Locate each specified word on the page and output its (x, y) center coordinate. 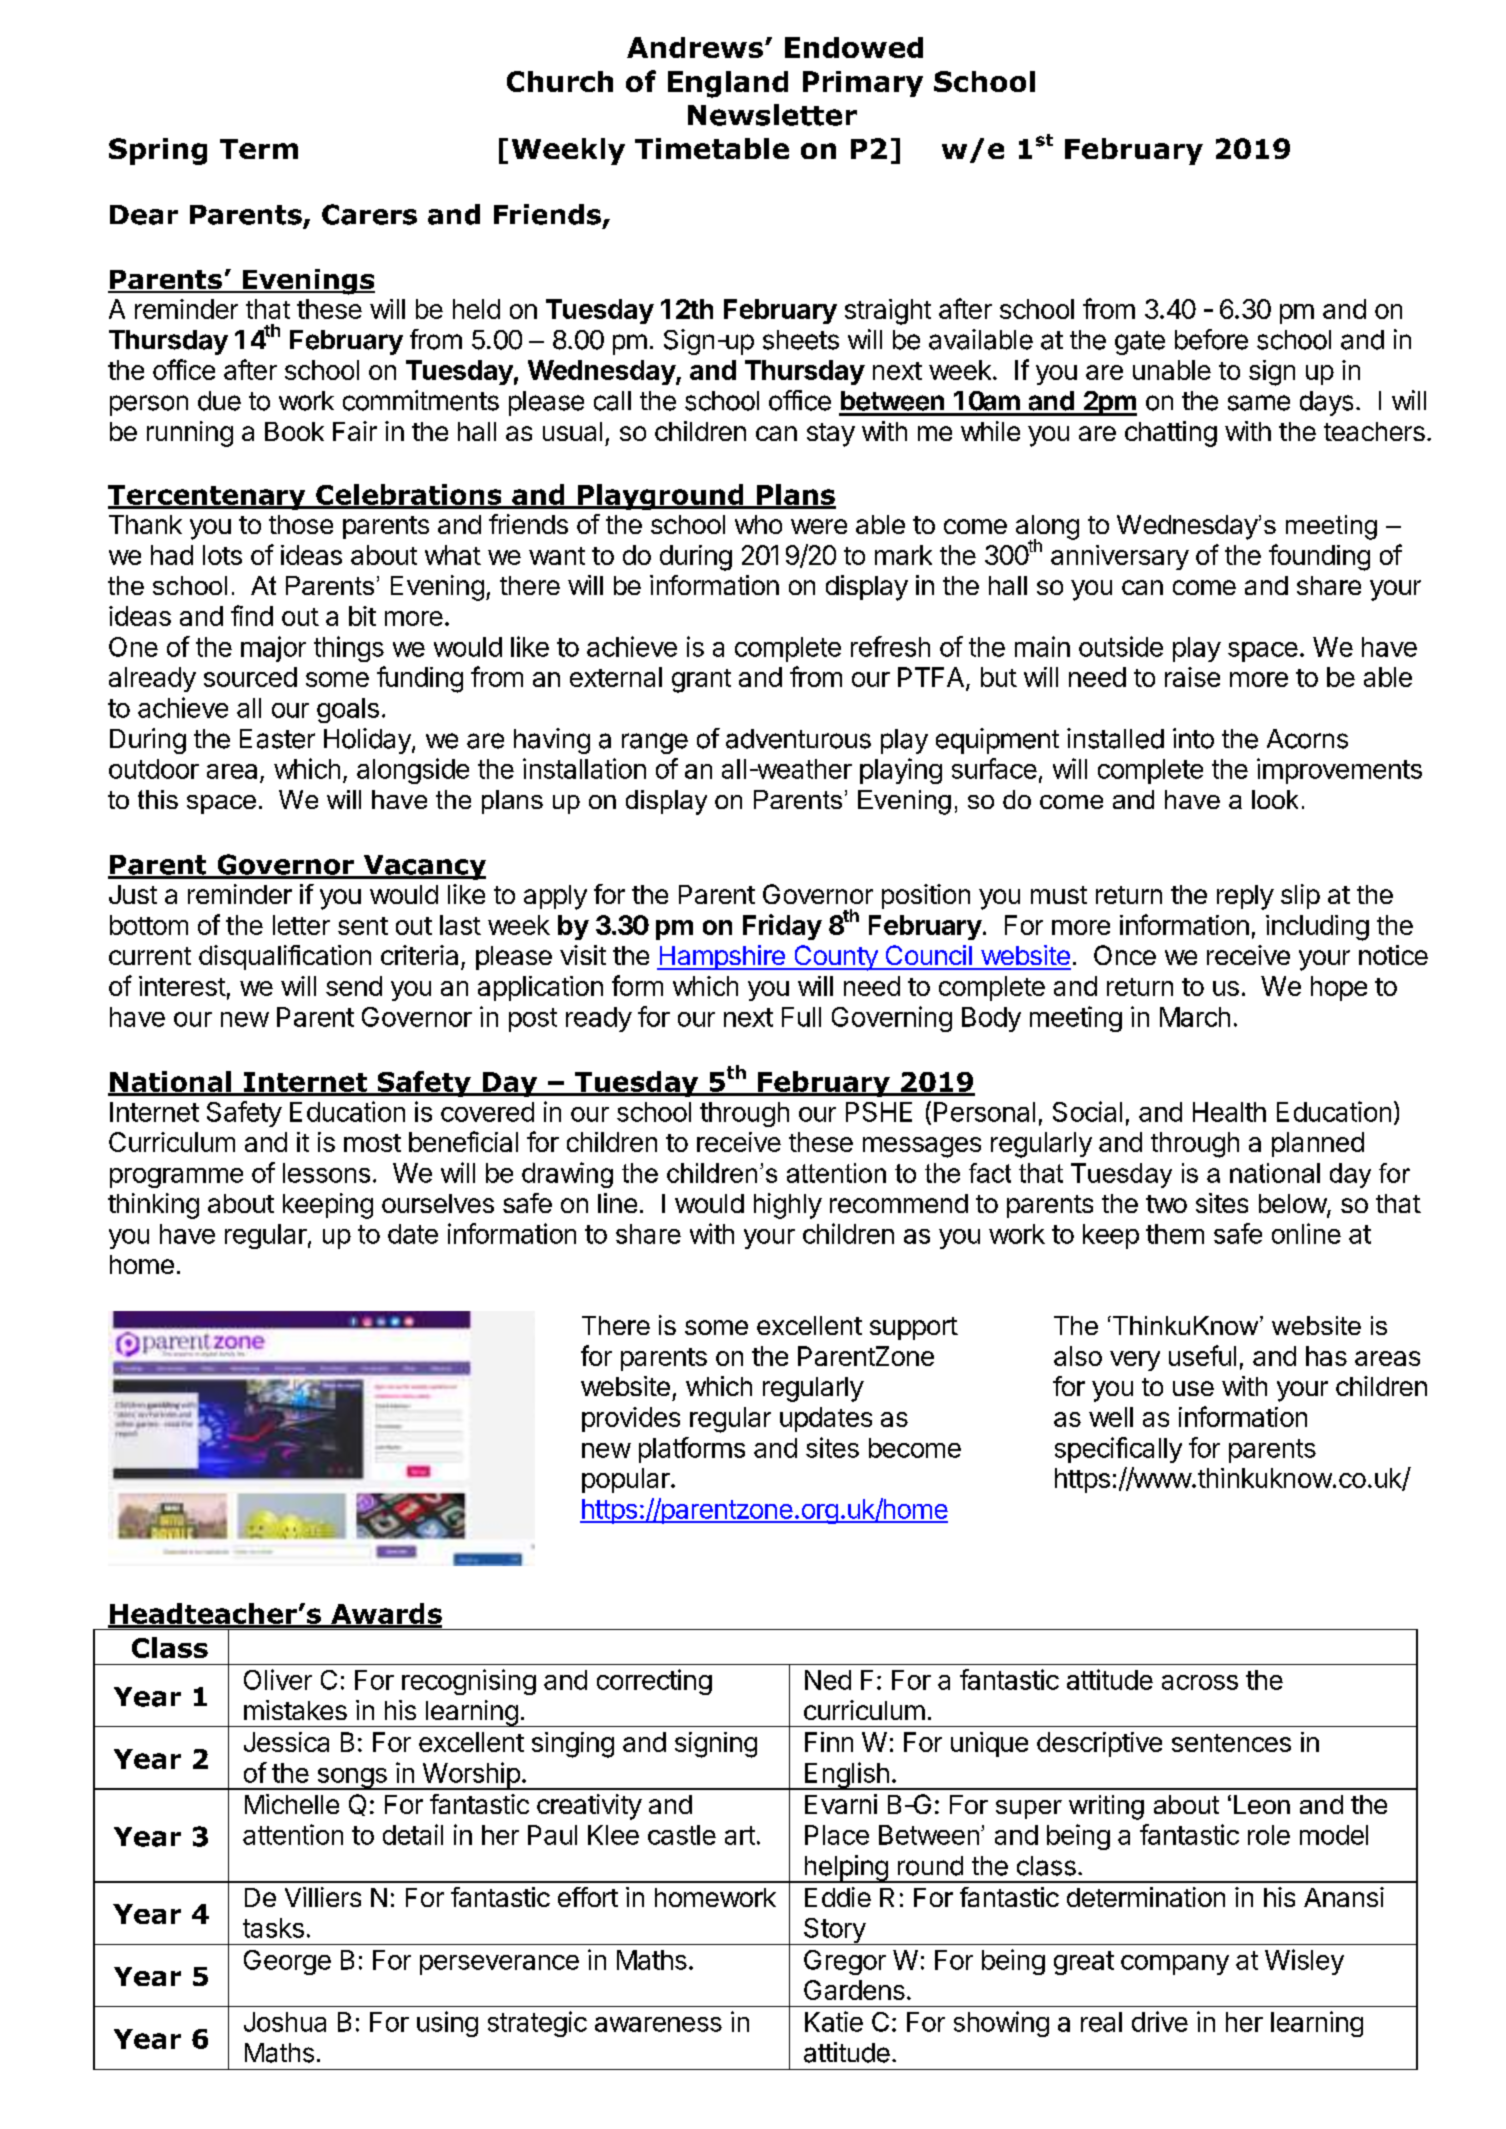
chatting (1171, 434)
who (758, 524)
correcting (654, 1682)
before (1211, 339)
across (1200, 1682)
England (728, 84)
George (287, 1962)
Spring (158, 151)
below (1293, 1205)
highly (788, 1206)
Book (294, 431)
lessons (326, 1173)
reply (1245, 897)
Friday (782, 927)
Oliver (278, 1679)
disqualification (285, 957)
